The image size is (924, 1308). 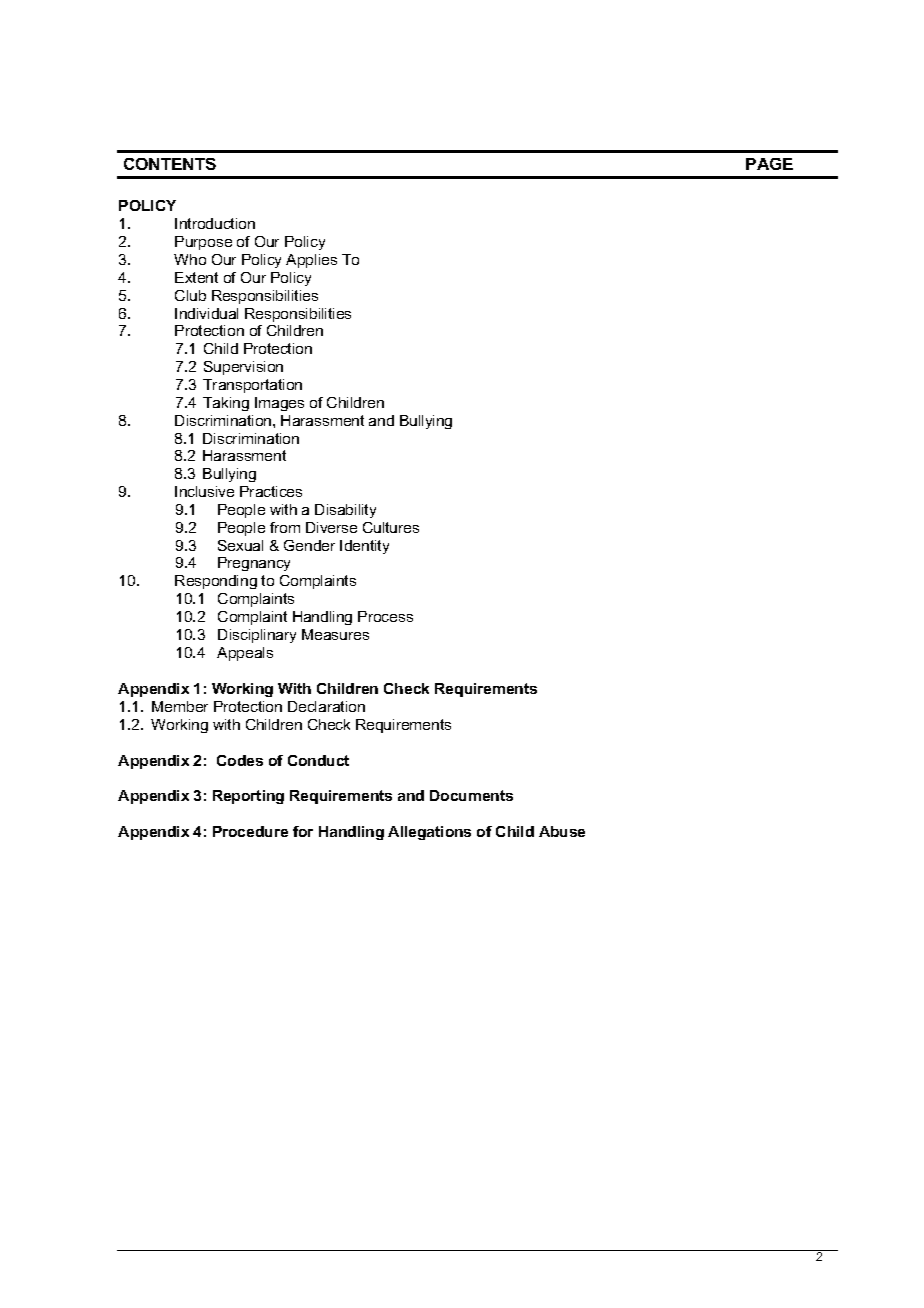 What do you see at coordinates (364, 547) in the screenshot?
I see `Identity` at bounding box center [364, 547].
